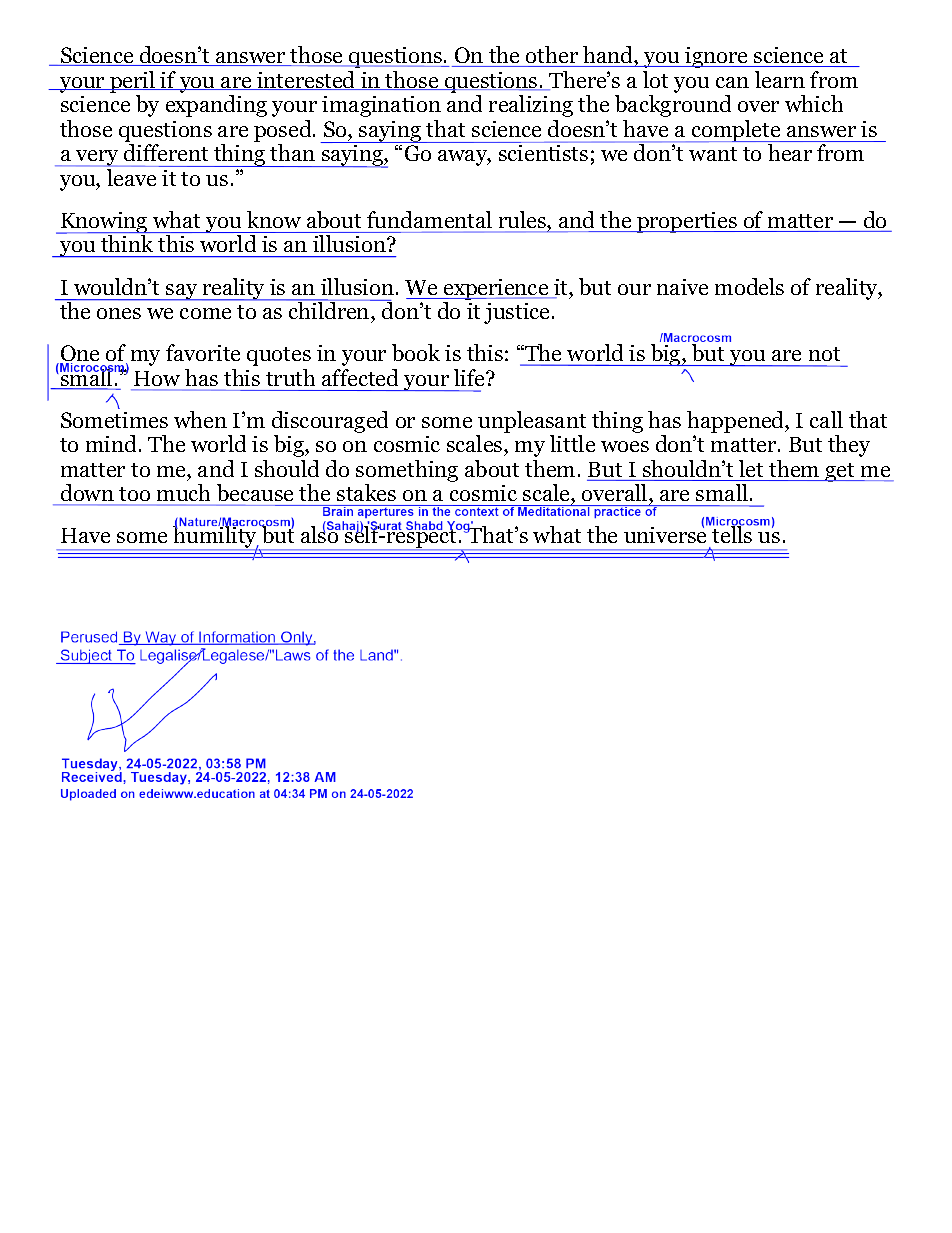 The height and width of the page is (1233, 952). I want to click on learn, so click(780, 79).
